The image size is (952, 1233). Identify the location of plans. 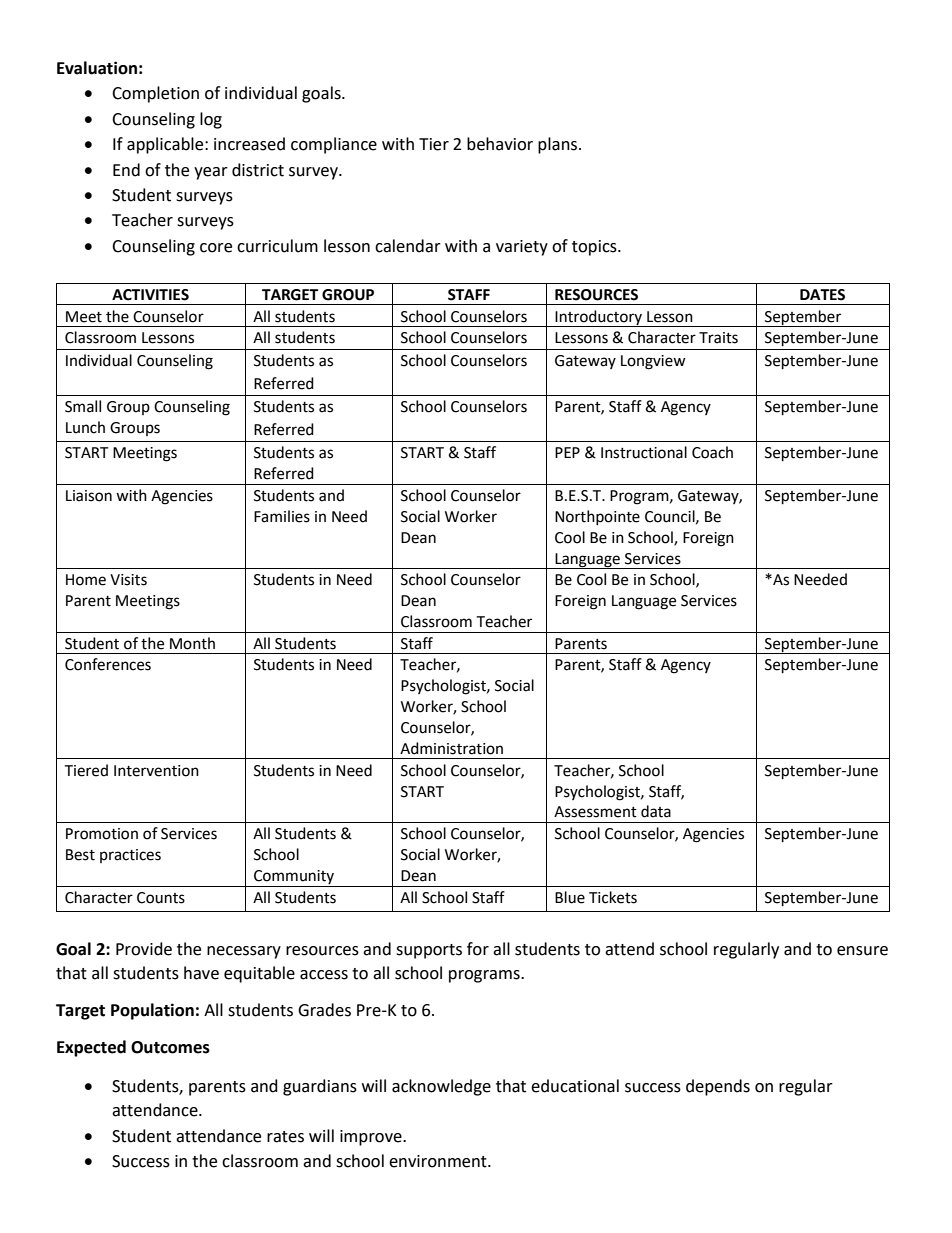
(559, 145).
